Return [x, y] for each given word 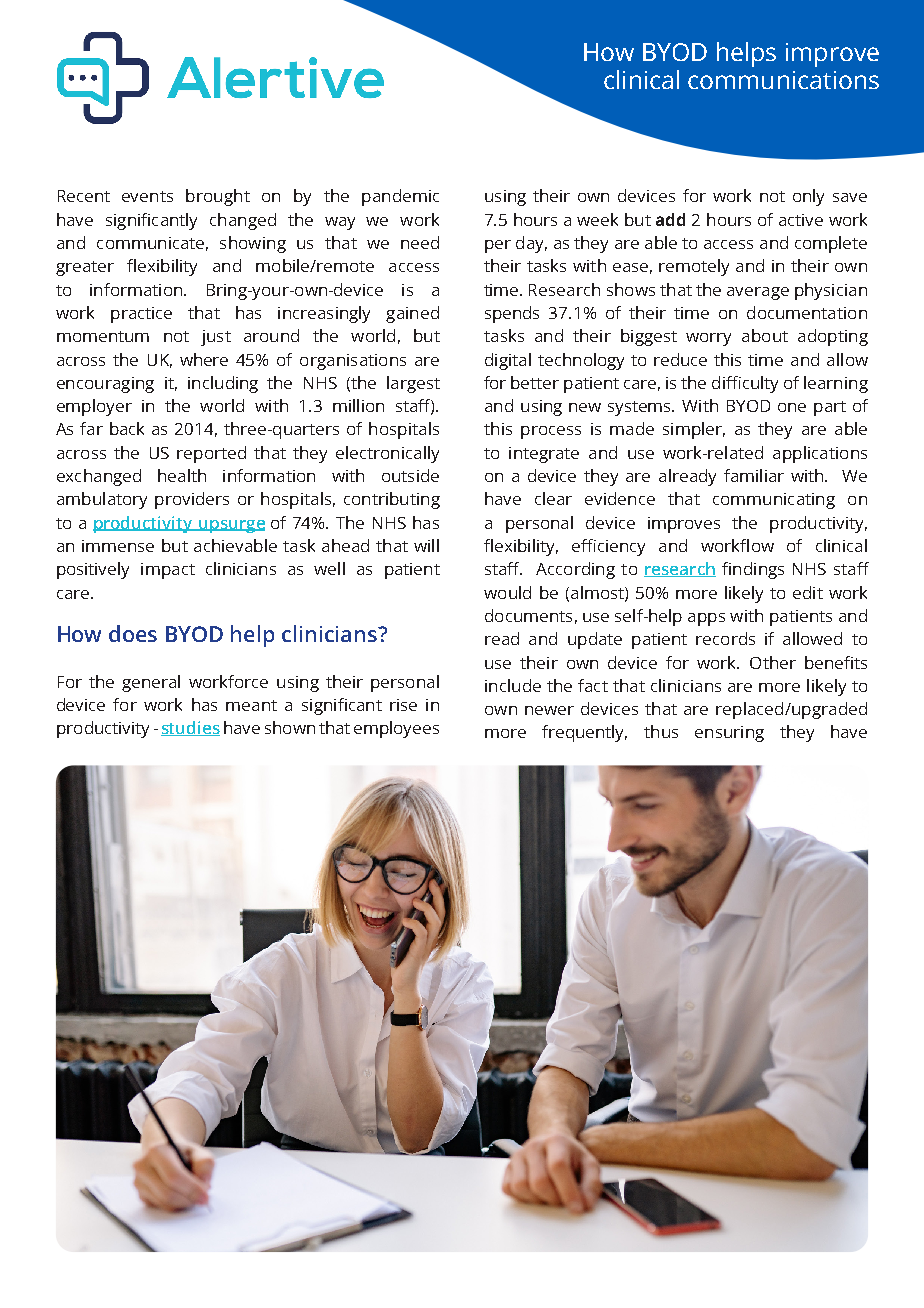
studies [190, 728]
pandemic [400, 197]
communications [783, 80]
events [147, 196]
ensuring [729, 734]
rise [403, 705]
